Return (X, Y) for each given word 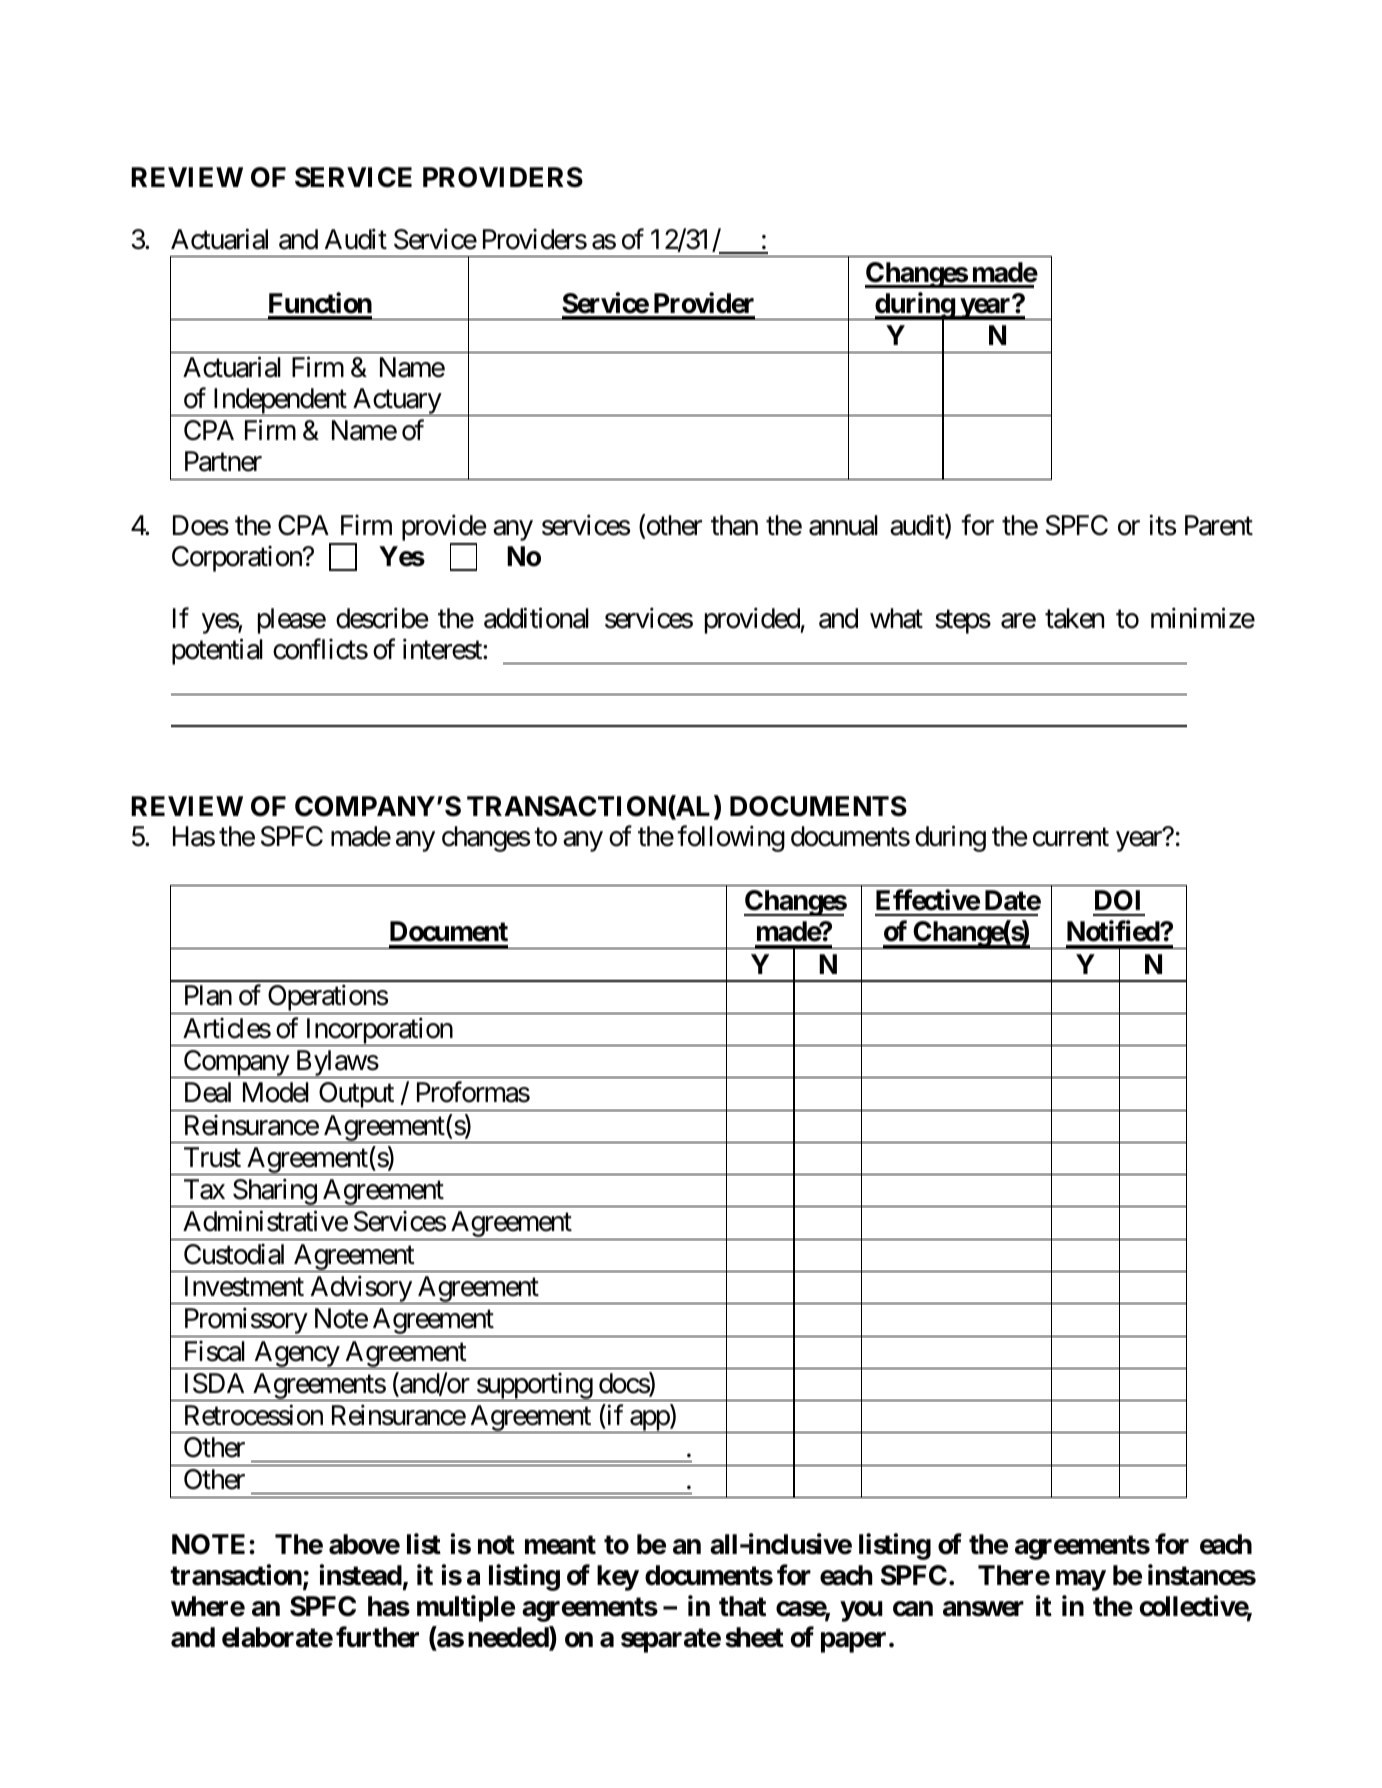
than (734, 525)
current (1071, 838)
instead (360, 1575)
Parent (1219, 525)
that (742, 1606)
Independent (279, 402)
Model (276, 1092)
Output (356, 1096)
